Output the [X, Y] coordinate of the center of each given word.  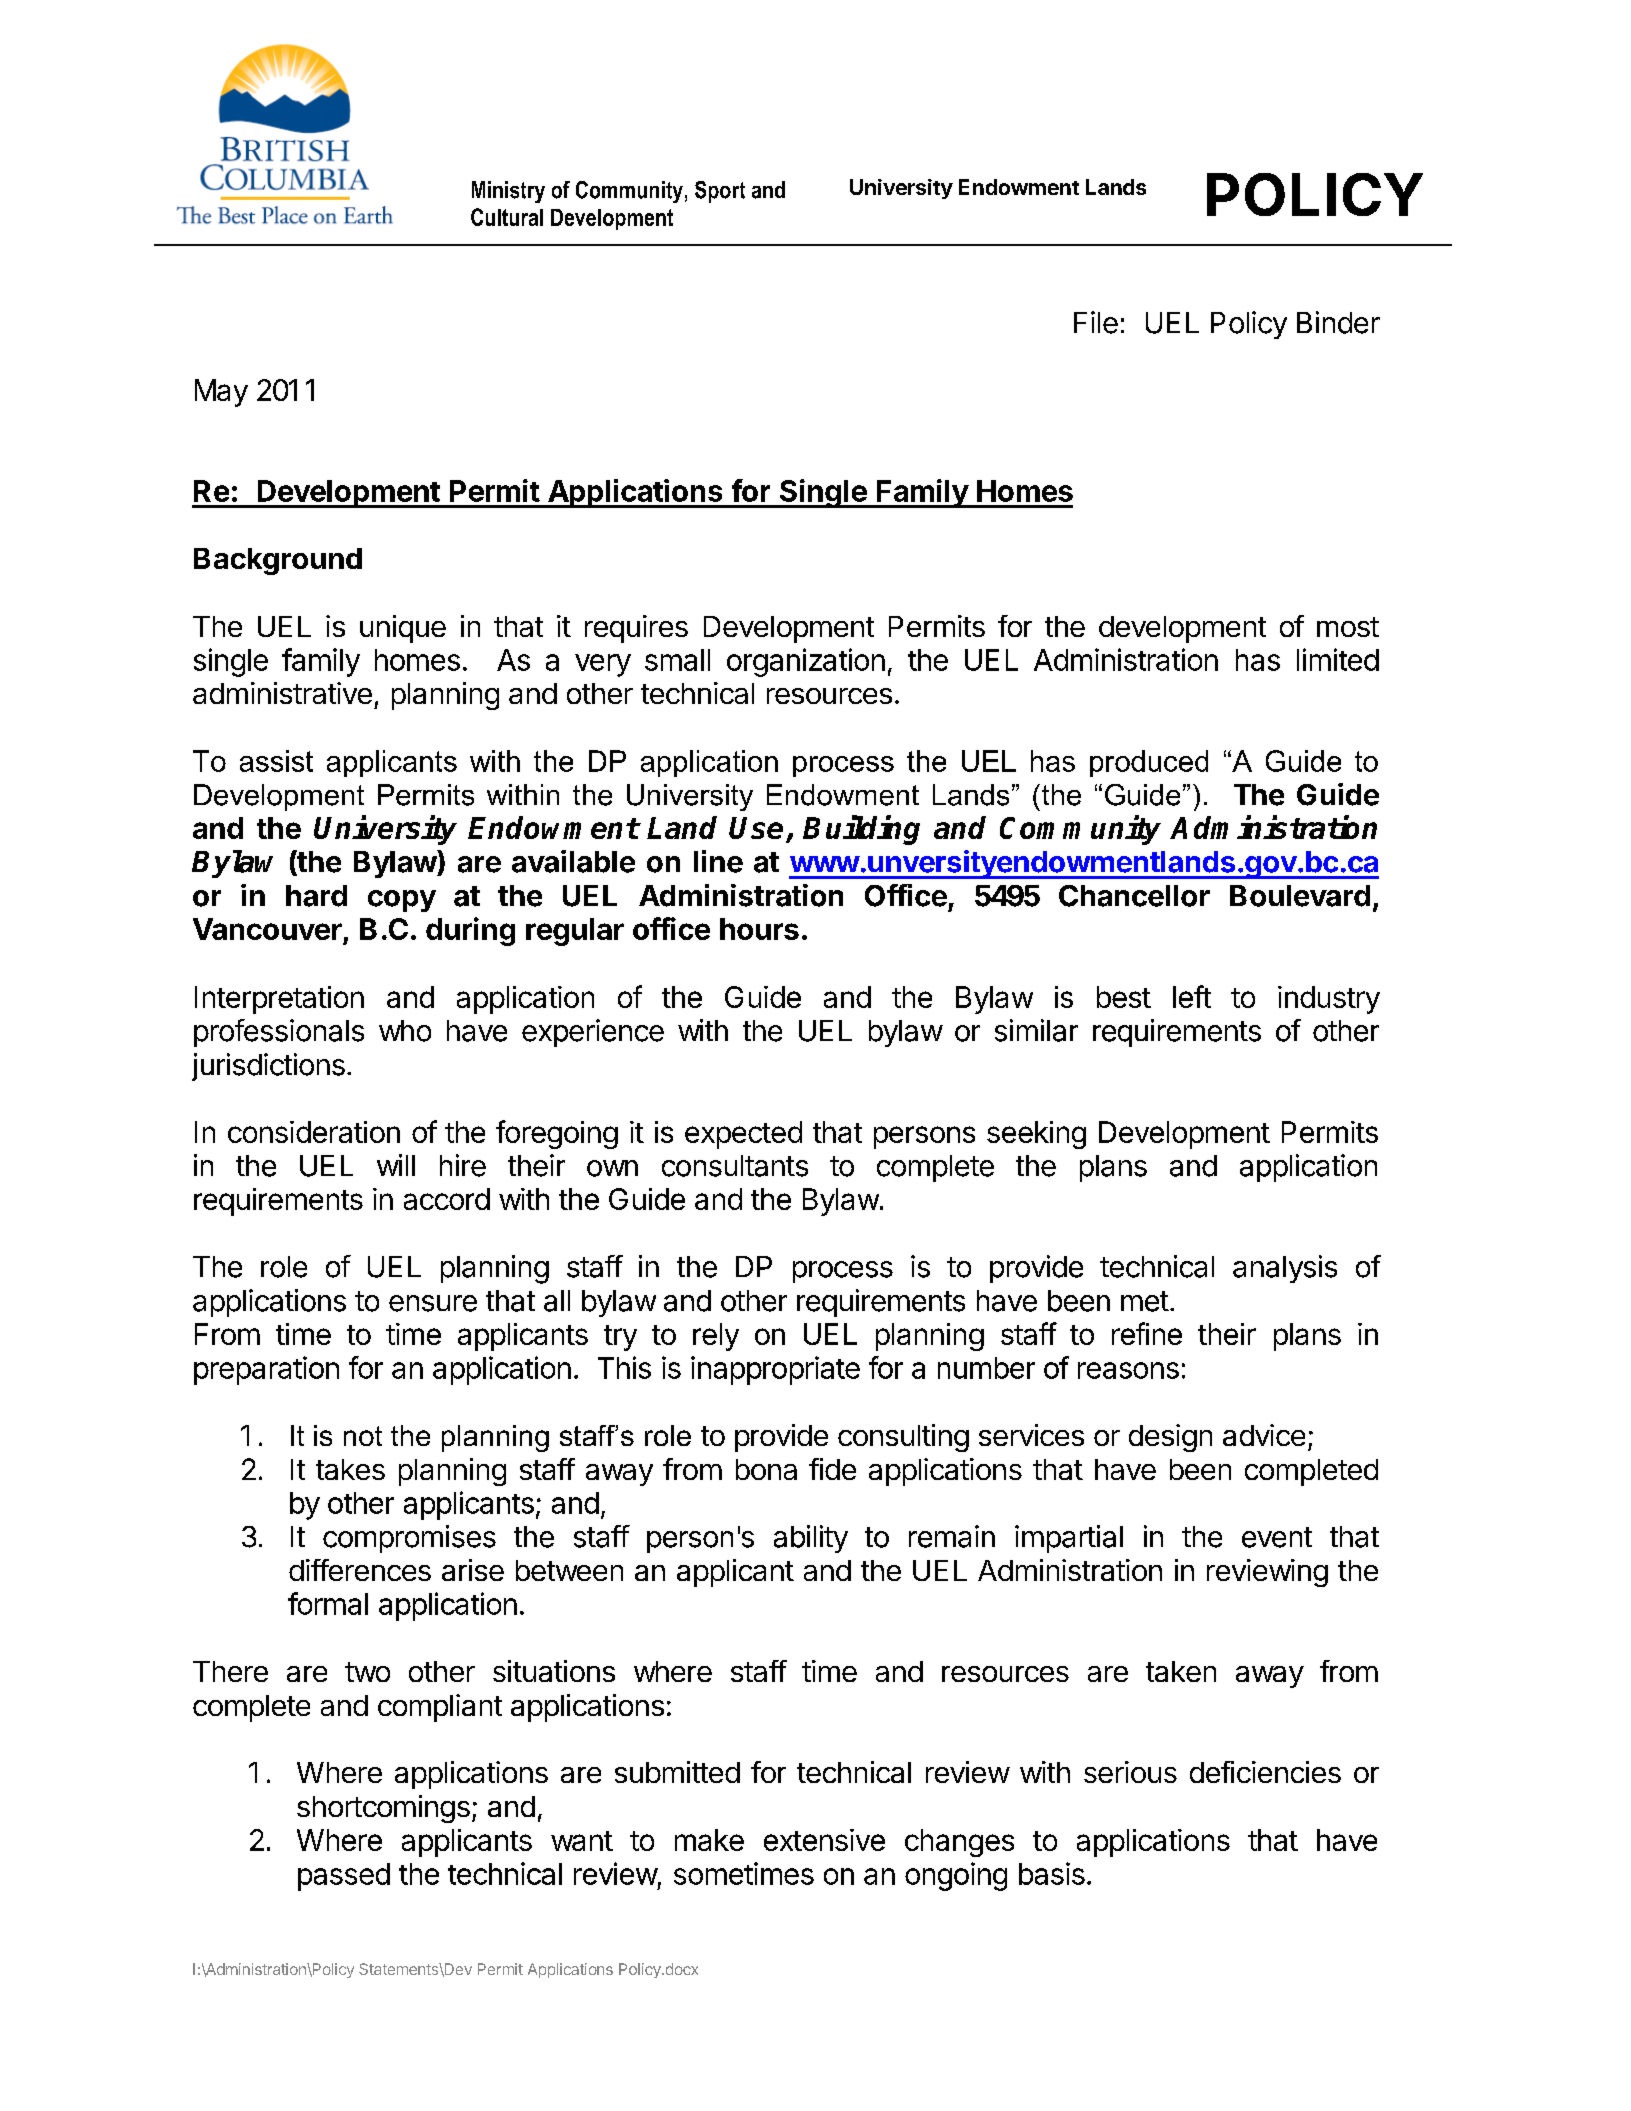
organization [806, 662]
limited [1338, 659]
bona [766, 1469]
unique [403, 629]
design [1170, 1438]
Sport [720, 192]
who [405, 1031]
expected [743, 1135]
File [1096, 322]
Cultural [507, 217]
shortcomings [383, 1809]
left [1192, 996]
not [363, 1436]
